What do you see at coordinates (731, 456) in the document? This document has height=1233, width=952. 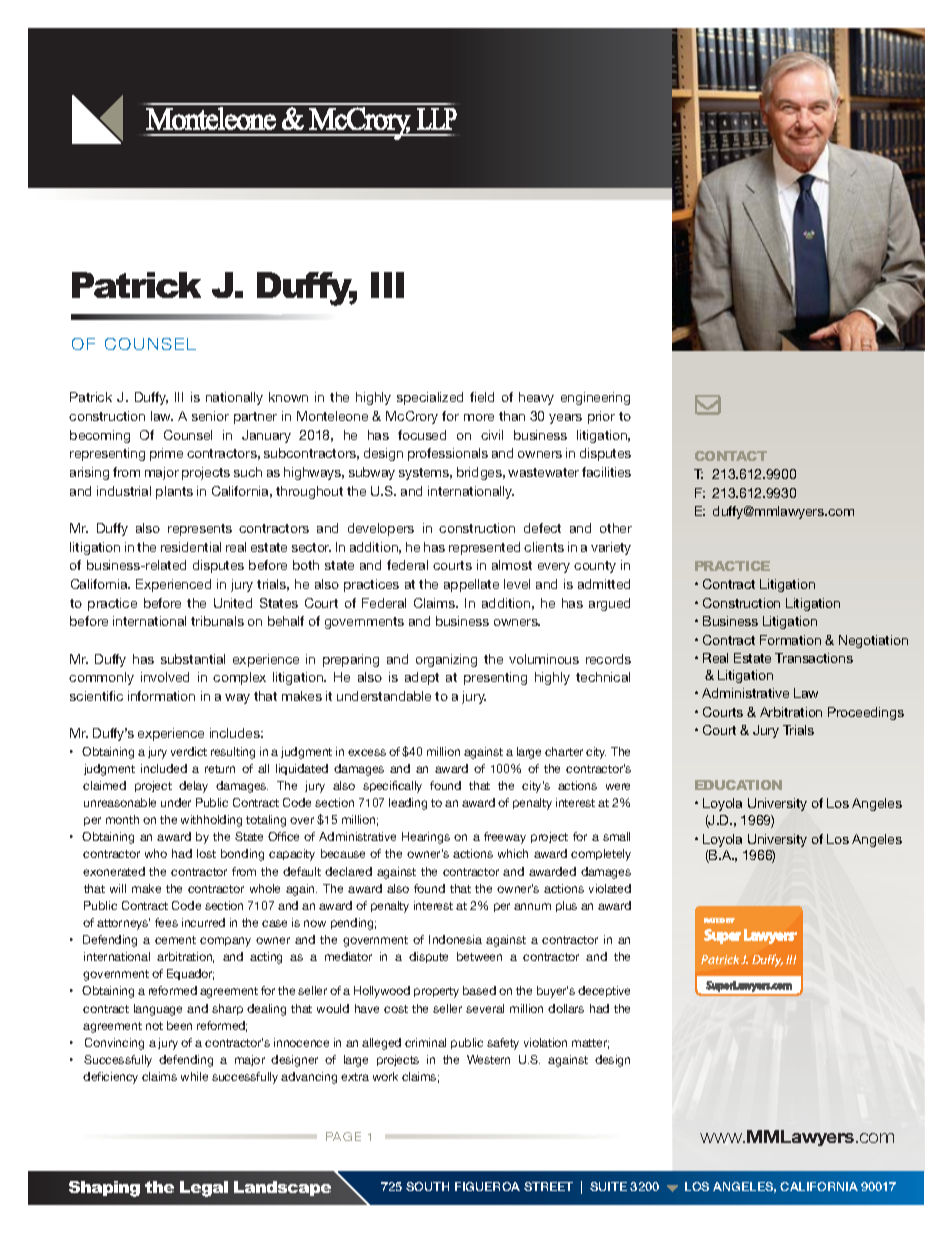 I see `CONTACT` at bounding box center [731, 456].
